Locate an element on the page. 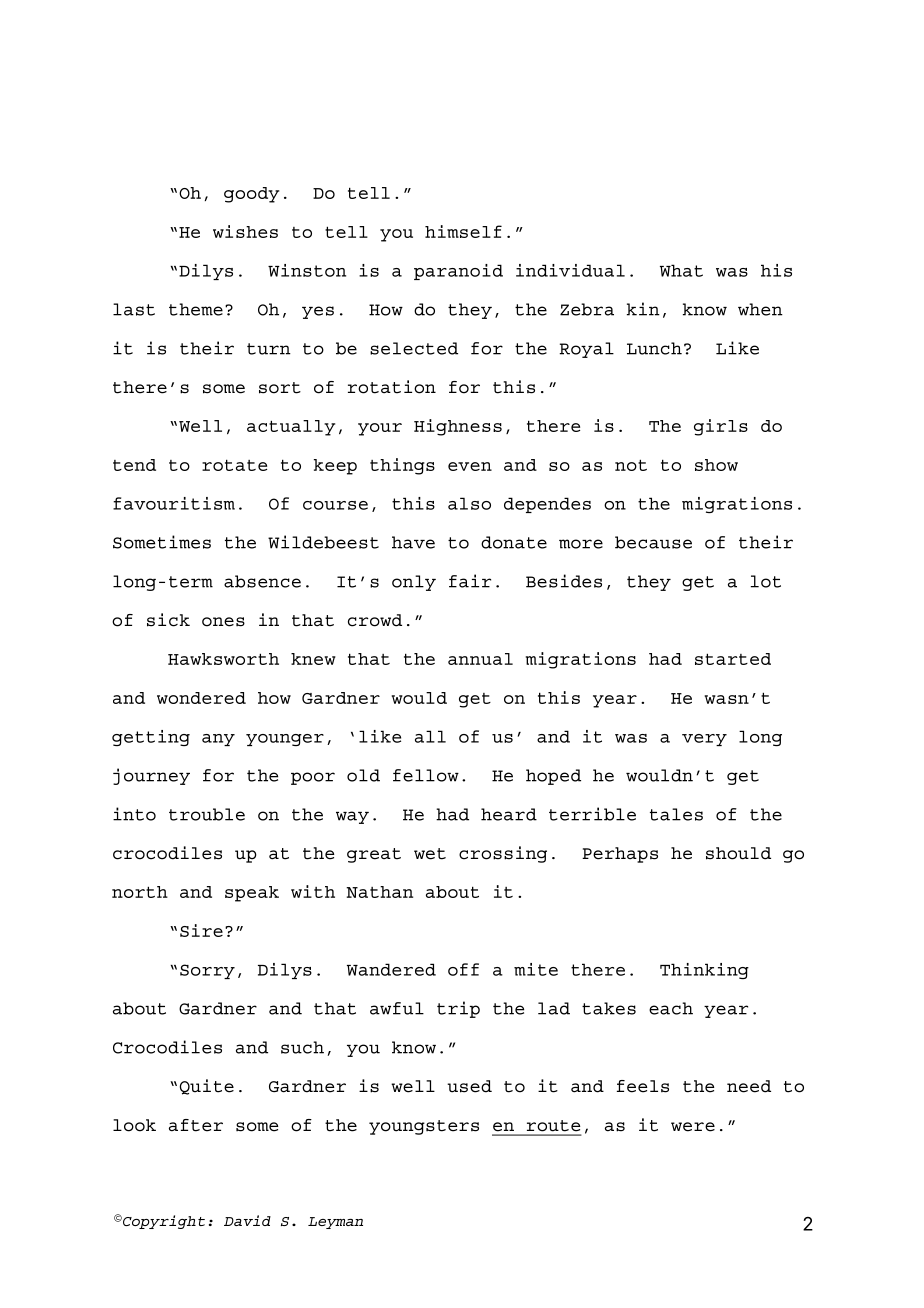 The height and width of the document is (1308, 924). David is located at coordinates (247, 1220).
